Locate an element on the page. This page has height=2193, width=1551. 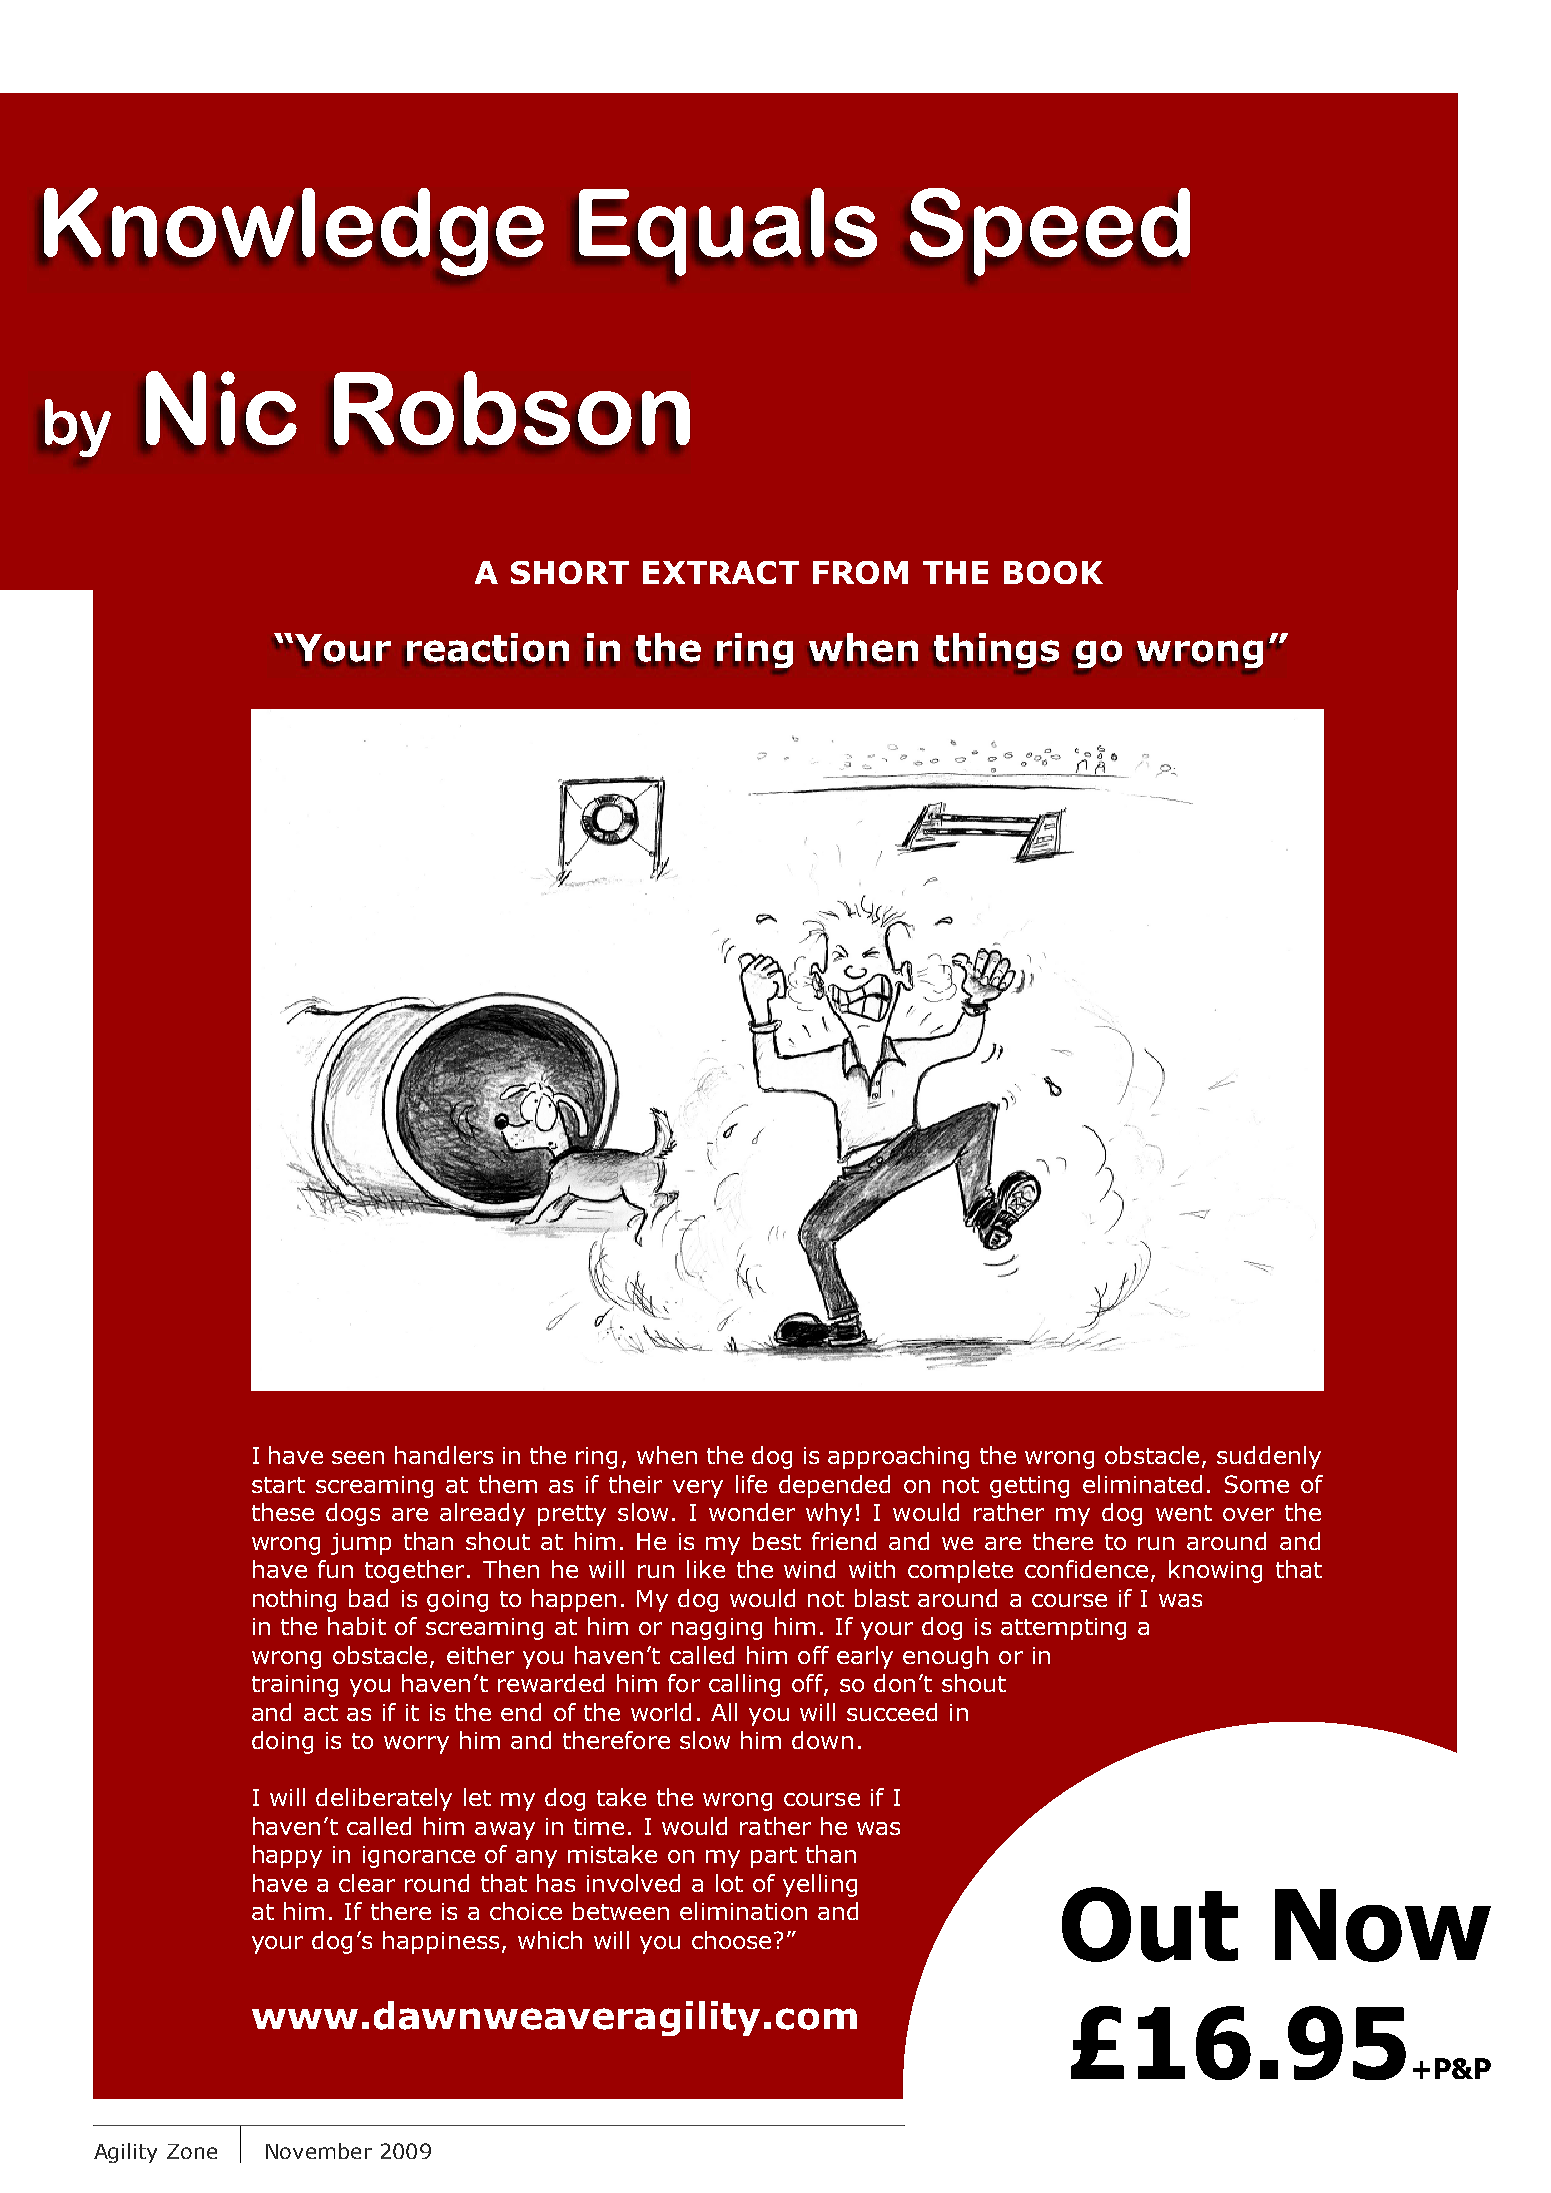
Speed is located at coordinates (1050, 232).
